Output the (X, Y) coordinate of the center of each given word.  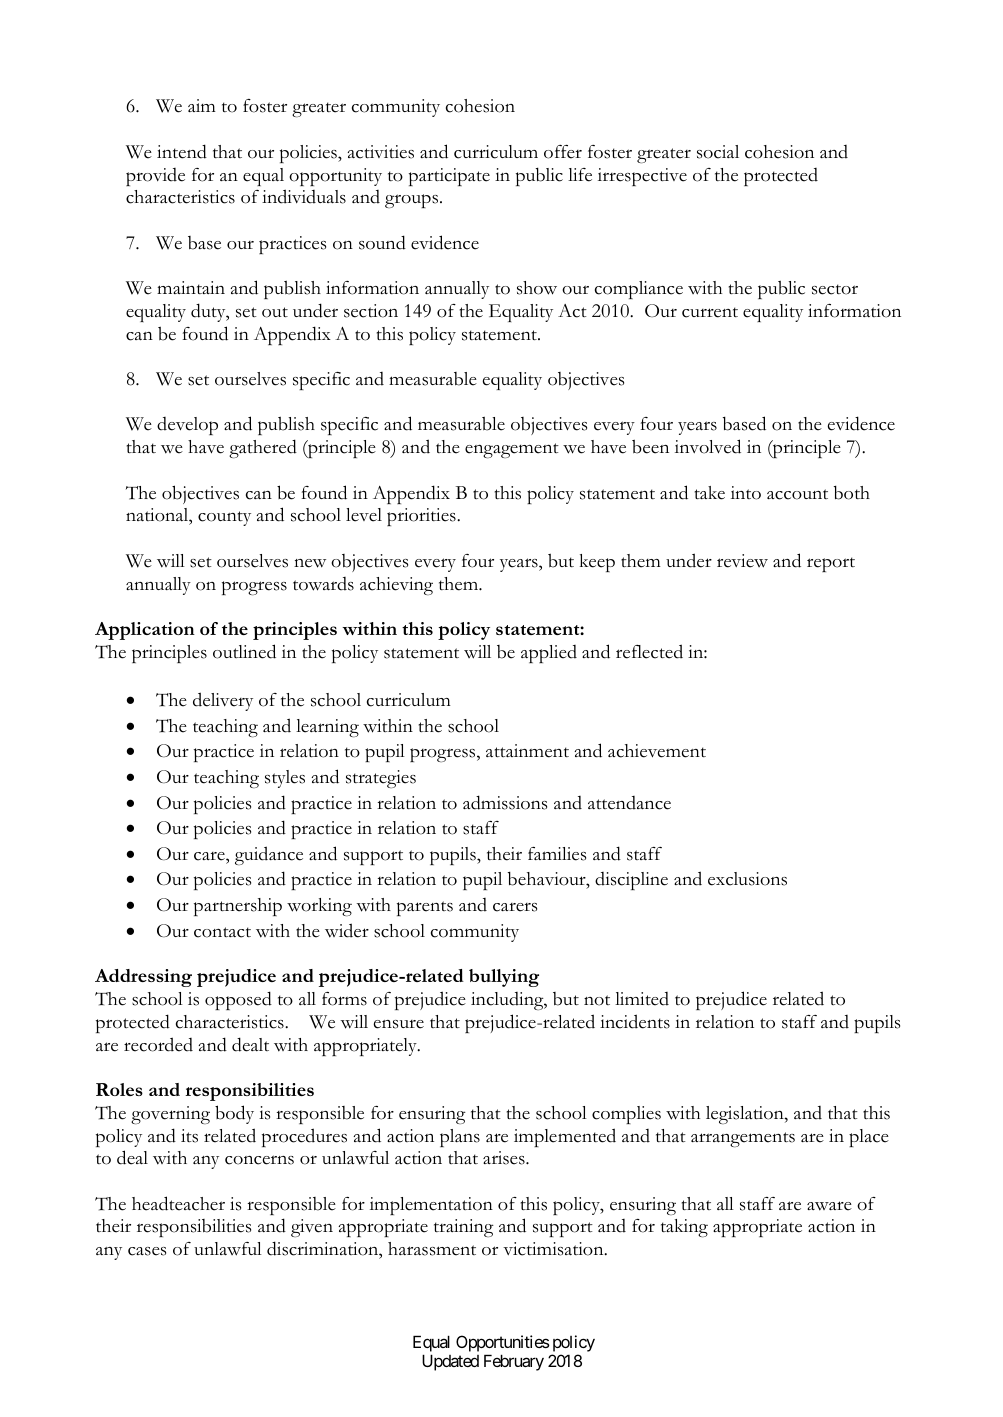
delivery (223, 701)
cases (147, 1251)
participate (449, 177)
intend (182, 151)
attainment (527, 751)
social (718, 152)
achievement (657, 751)
